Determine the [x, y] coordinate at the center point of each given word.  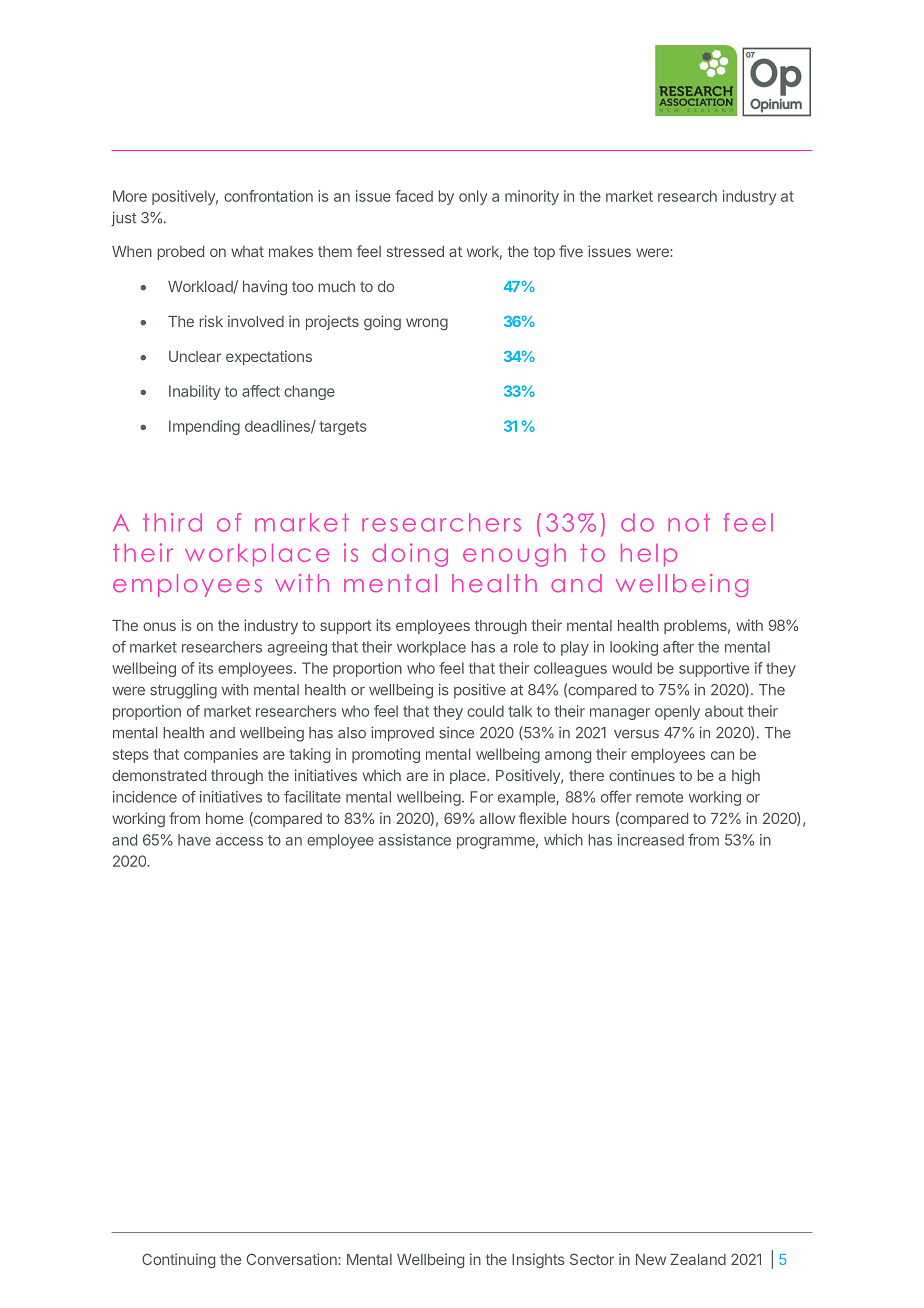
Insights [538, 1261]
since [456, 733]
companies [221, 755]
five [571, 251]
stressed [415, 251]
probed [180, 253]
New [651, 1259]
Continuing [178, 1261]
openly [677, 712]
